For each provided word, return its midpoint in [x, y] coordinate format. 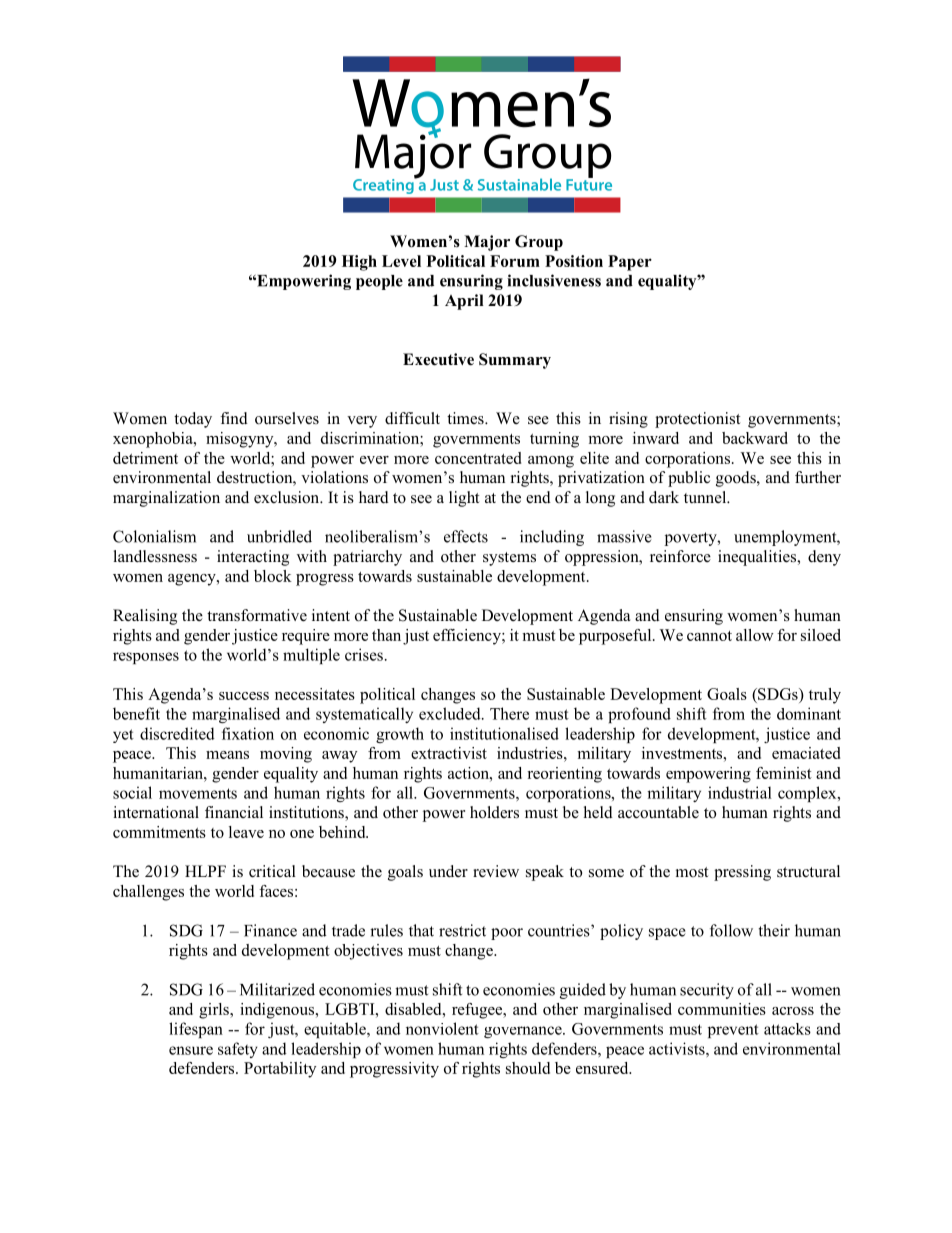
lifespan [196, 1030]
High [359, 263]
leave [246, 832]
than [386, 635]
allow [755, 635]
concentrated [478, 458]
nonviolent [442, 1028]
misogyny [241, 440]
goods [737, 479]
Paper [630, 263]
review [496, 871]
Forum [515, 261]
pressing [742, 873]
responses [146, 658]
